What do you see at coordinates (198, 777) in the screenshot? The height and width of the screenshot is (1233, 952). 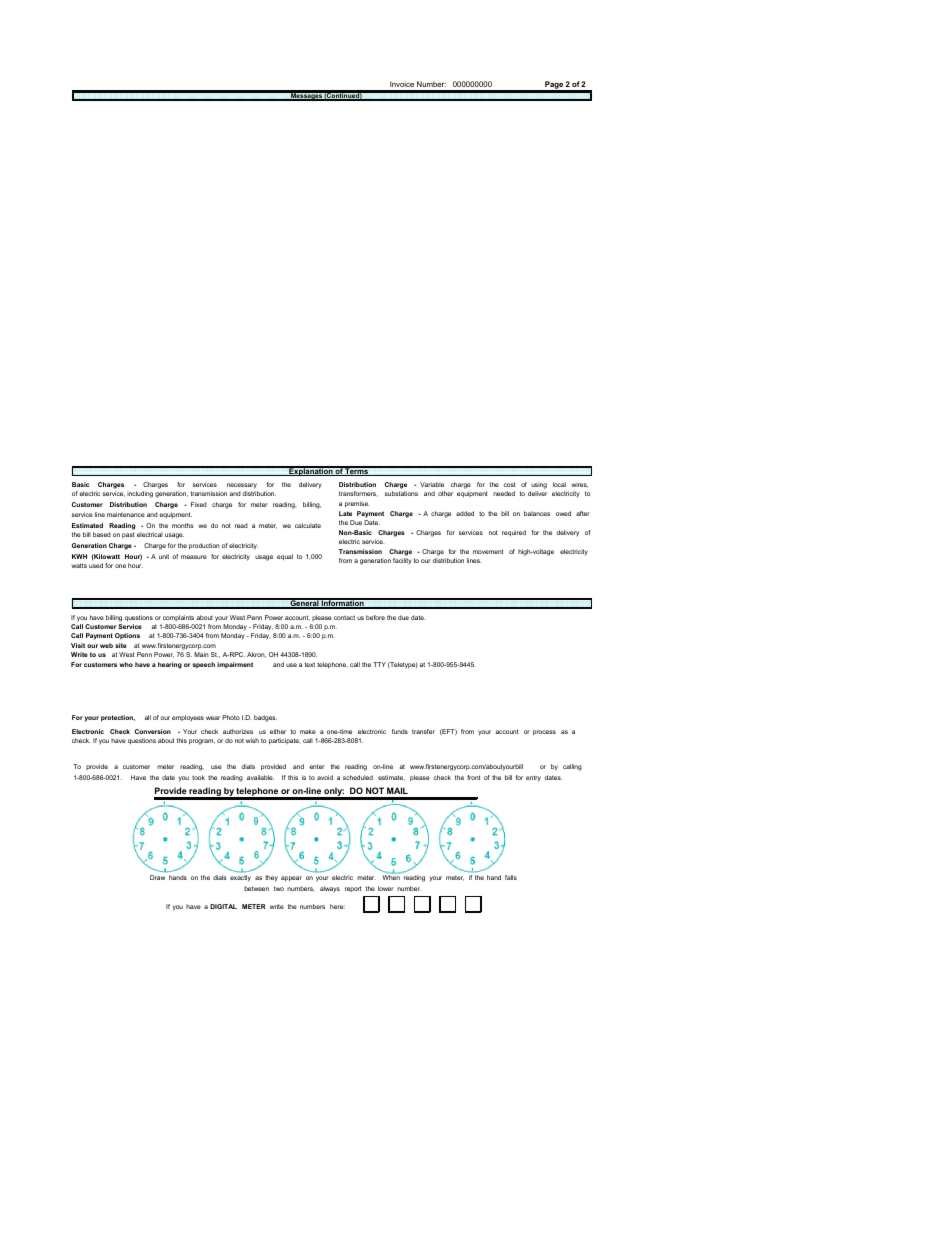 I see `took` at bounding box center [198, 777].
